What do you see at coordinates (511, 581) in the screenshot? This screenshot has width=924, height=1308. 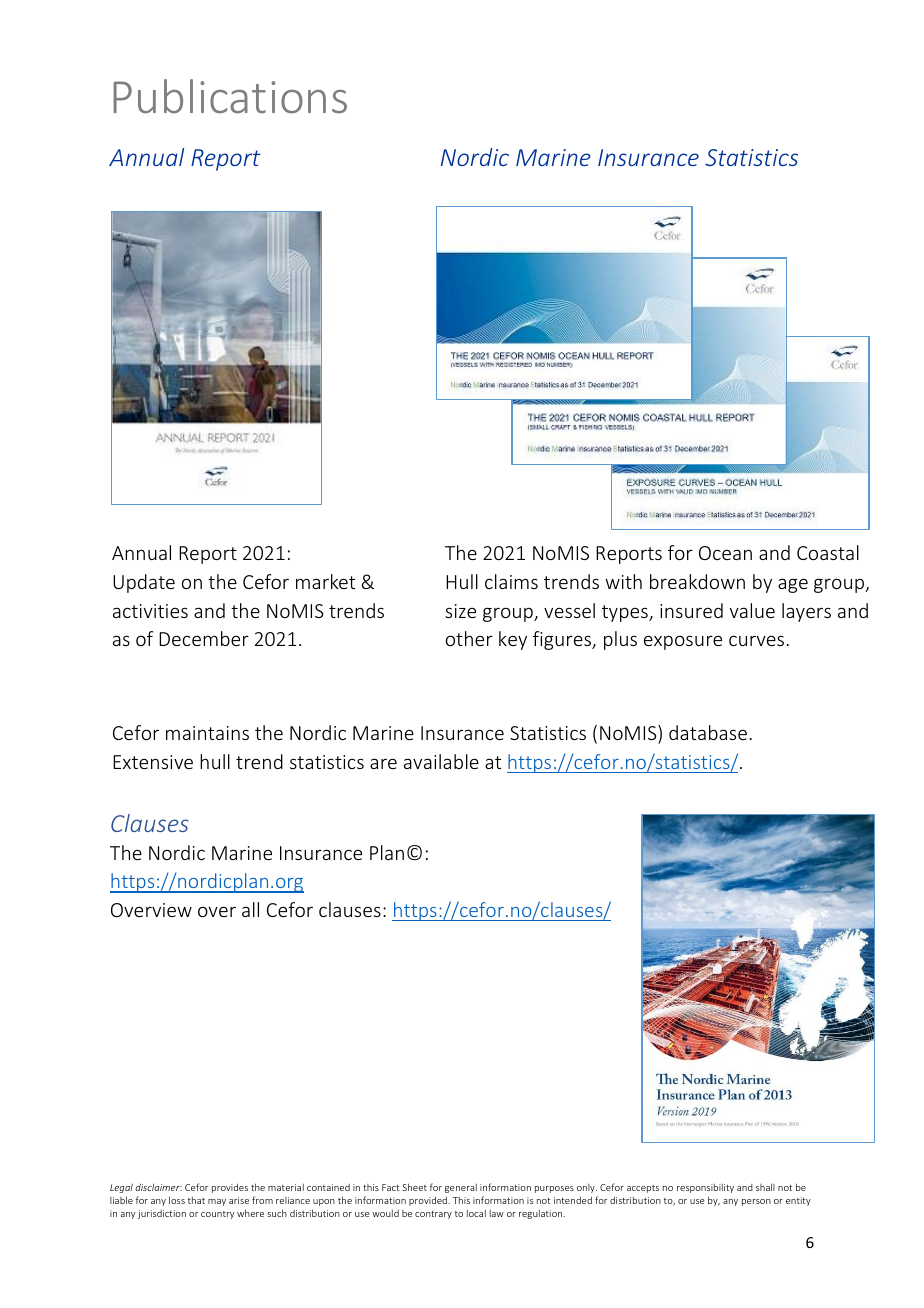 I see `claims` at bounding box center [511, 581].
